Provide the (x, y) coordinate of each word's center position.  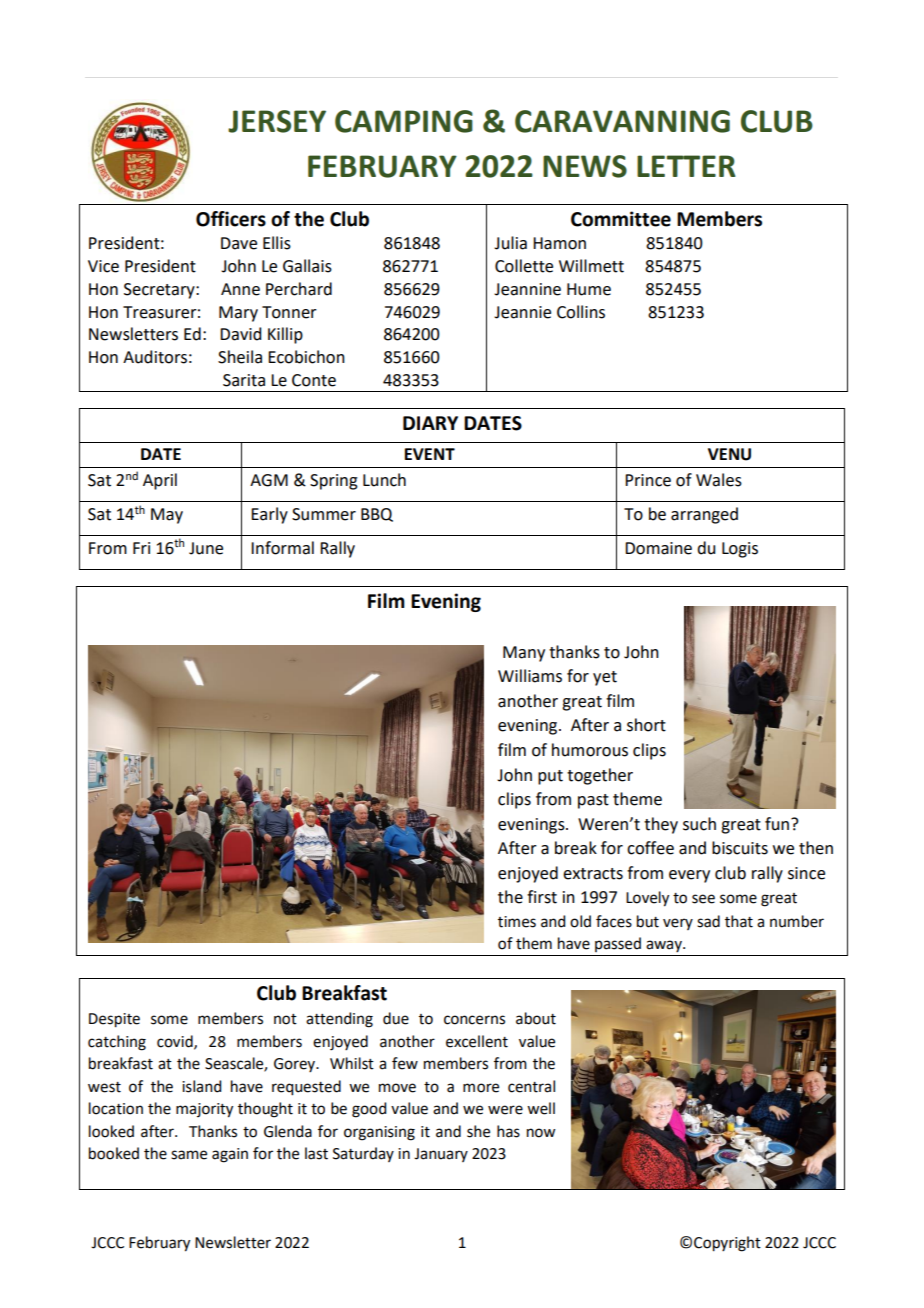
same (189, 1155)
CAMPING (404, 121)
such (699, 824)
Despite (114, 1020)
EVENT (430, 454)
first (542, 897)
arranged (704, 515)
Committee (621, 219)
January (441, 1155)
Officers (231, 219)
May (167, 516)
